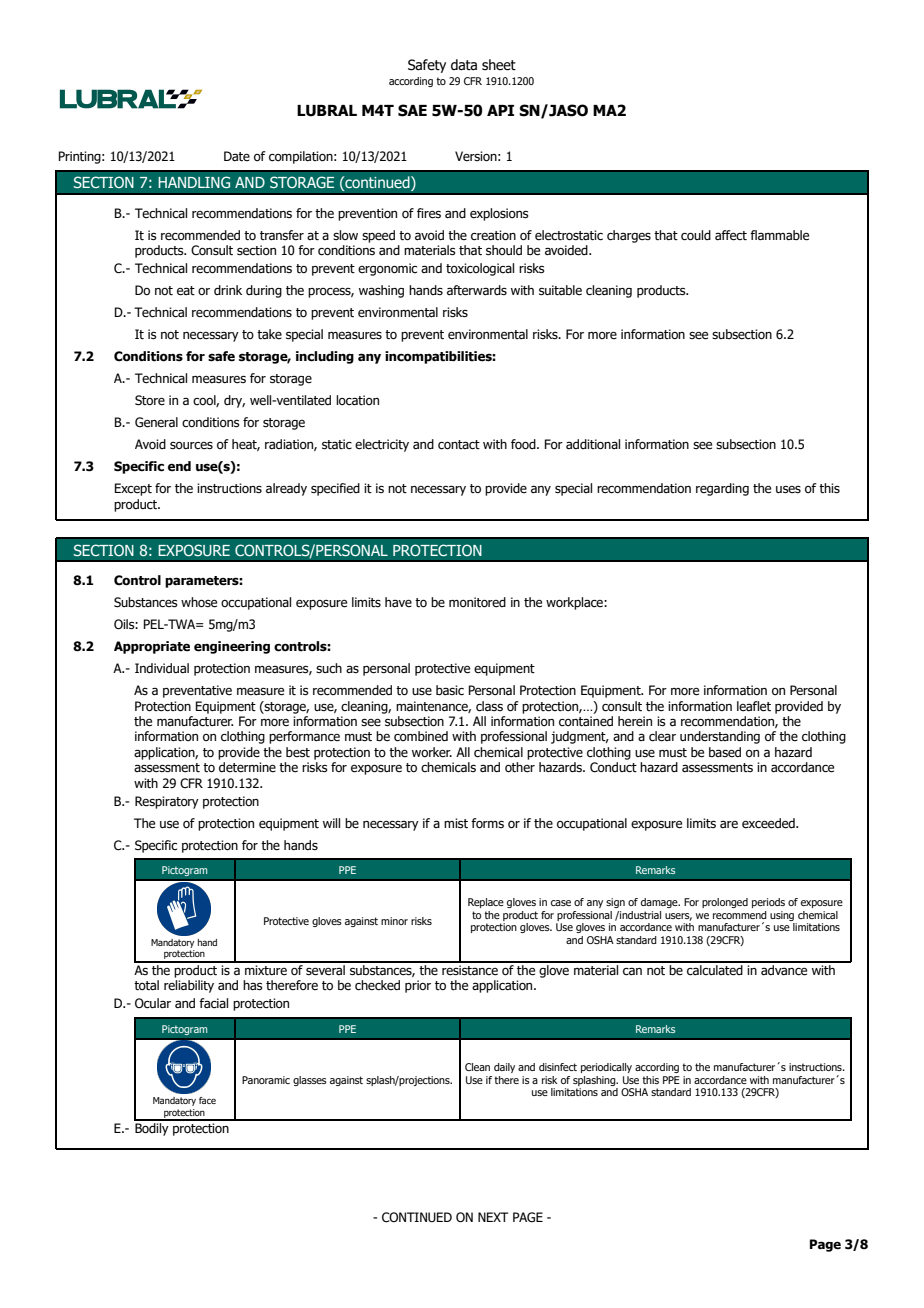  Describe the element at coordinates (696, 235) in the page. I see `could` at that location.
